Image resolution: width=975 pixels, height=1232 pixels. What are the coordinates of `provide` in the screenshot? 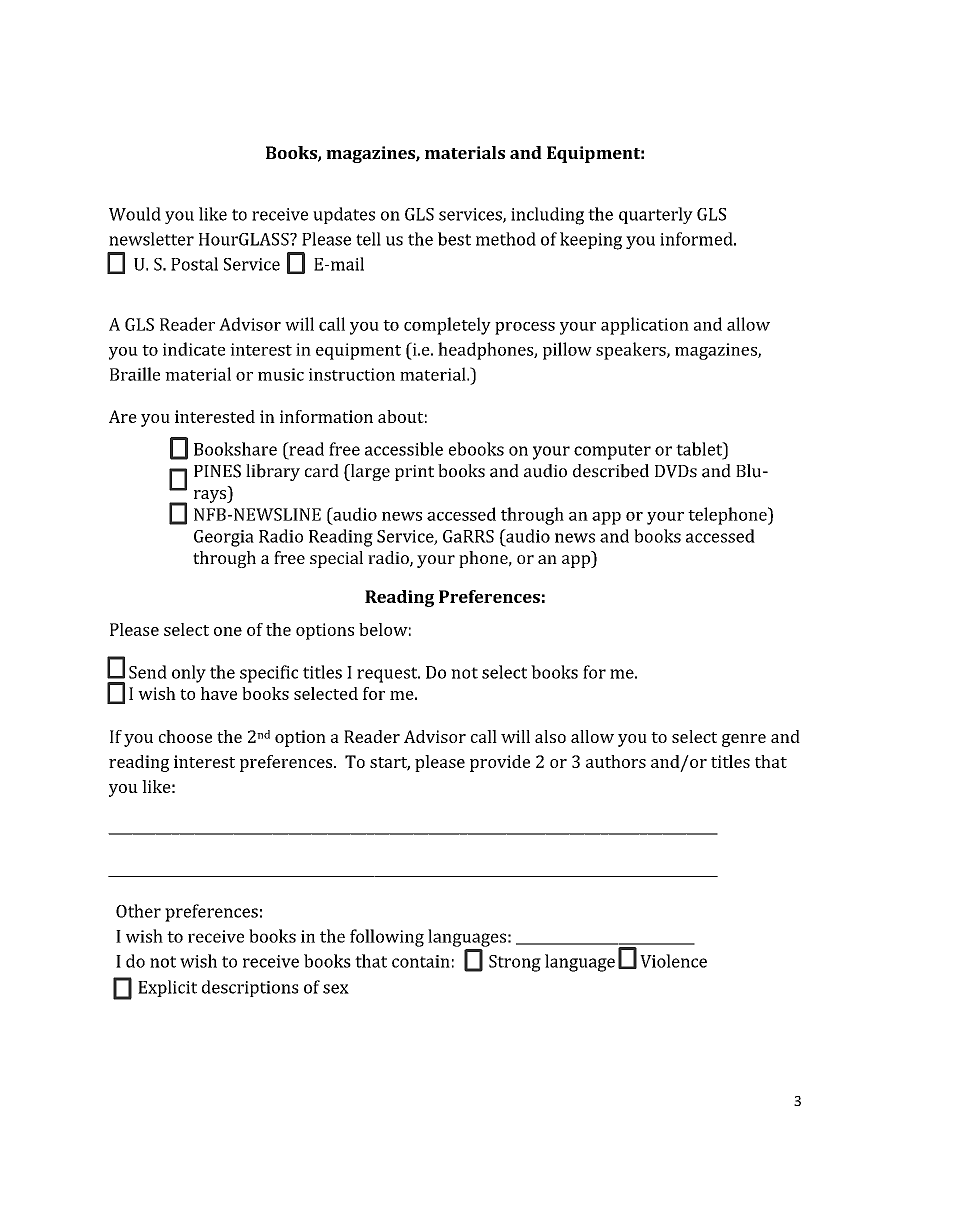 It's located at (500, 763).
